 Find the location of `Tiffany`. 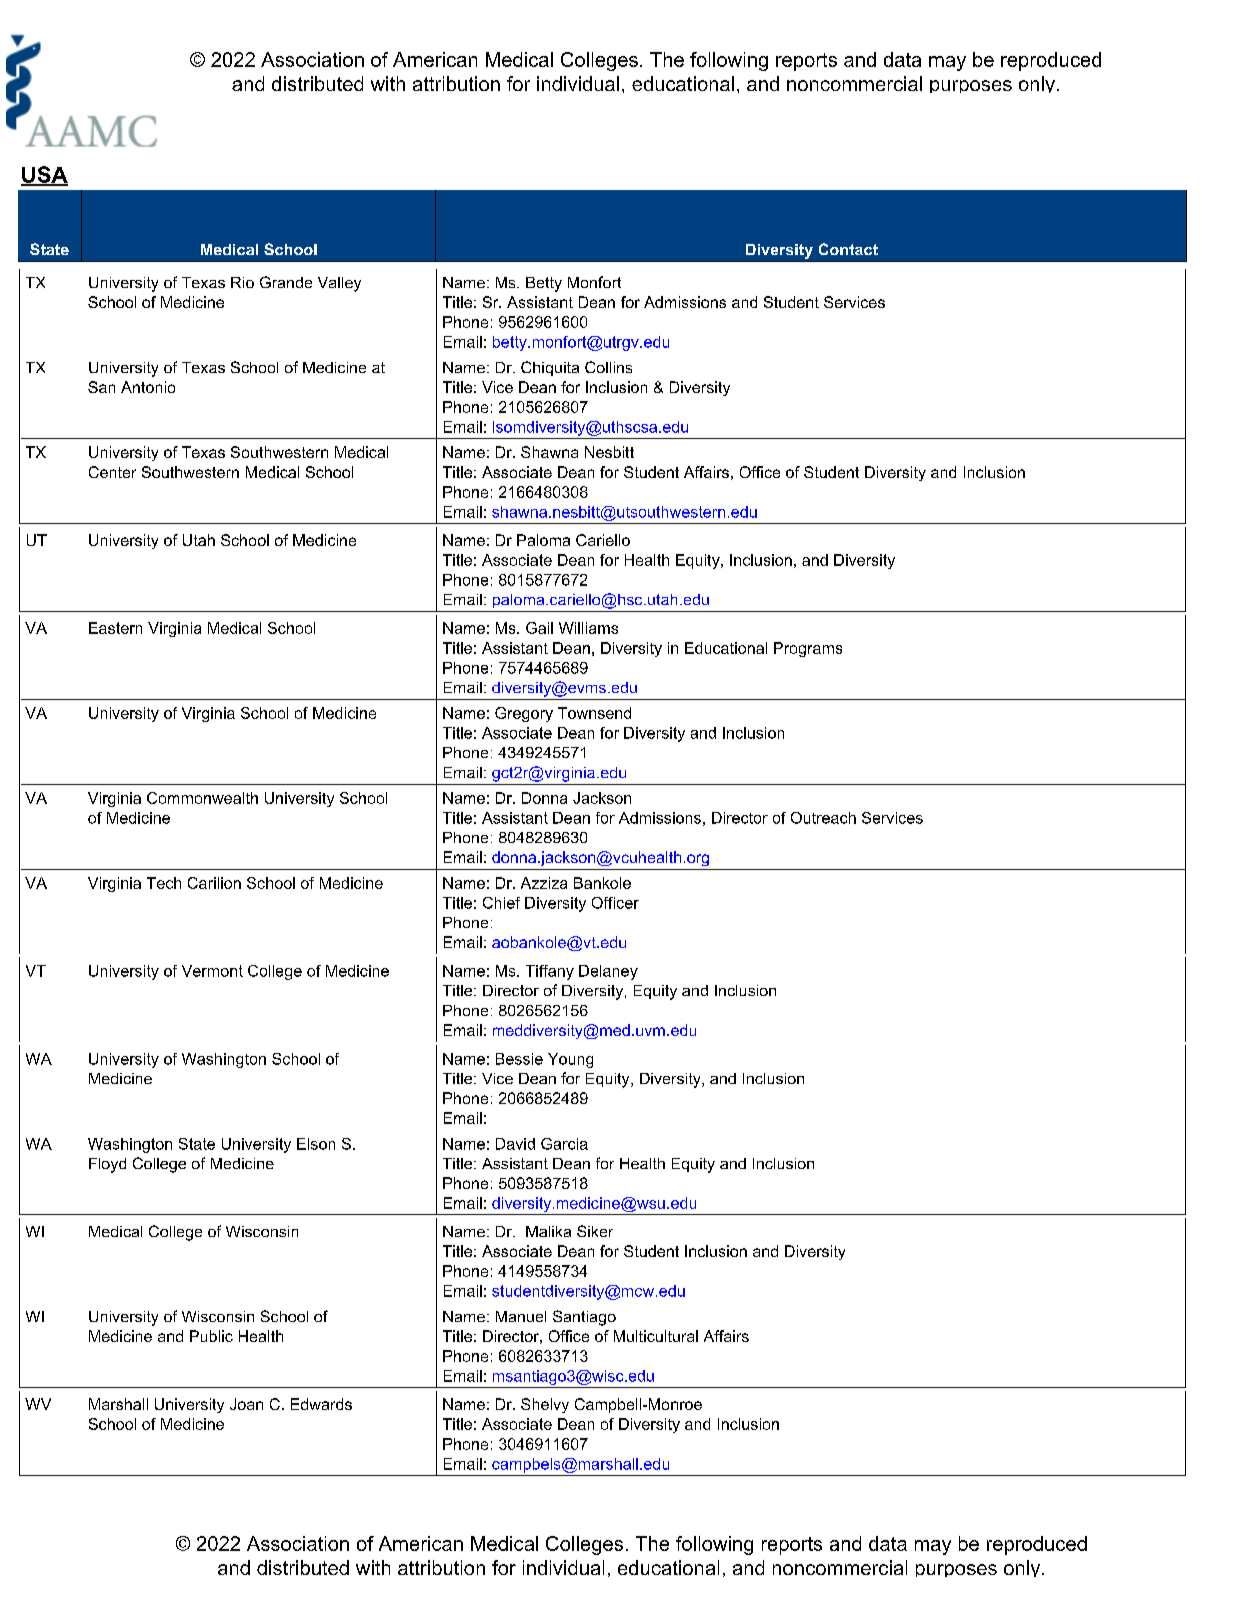

Tiffany is located at coordinates (550, 972).
